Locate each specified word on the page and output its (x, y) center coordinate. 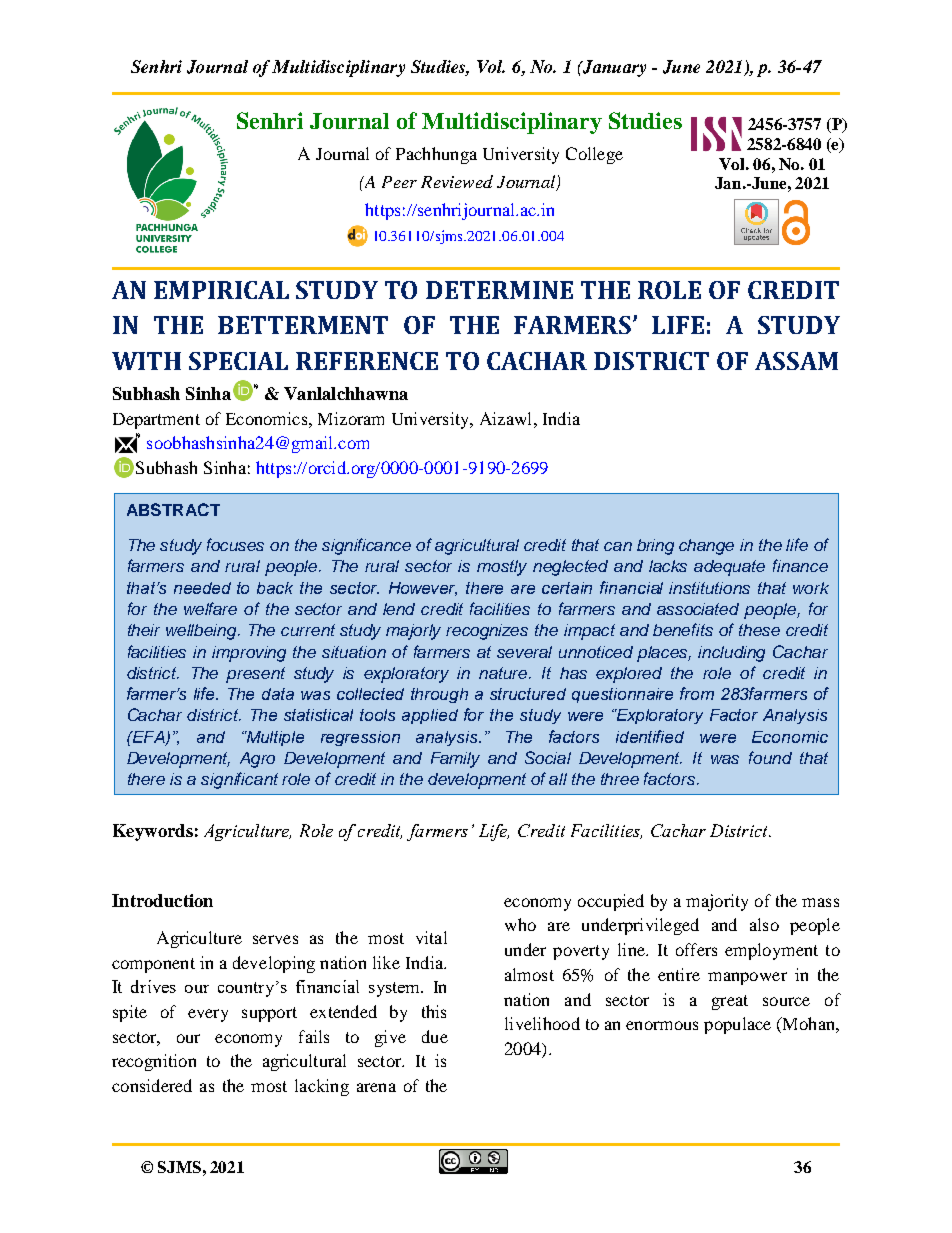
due (435, 1036)
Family (455, 760)
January (613, 68)
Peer (399, 182)
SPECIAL (238, 361)
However (423, 589)
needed (202, 588)
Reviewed (457, 181)
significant (239, 780)
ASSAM (796, 361)
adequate (729, 568)
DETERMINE (499, 290)
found (770, 757)
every (208, 1015)
